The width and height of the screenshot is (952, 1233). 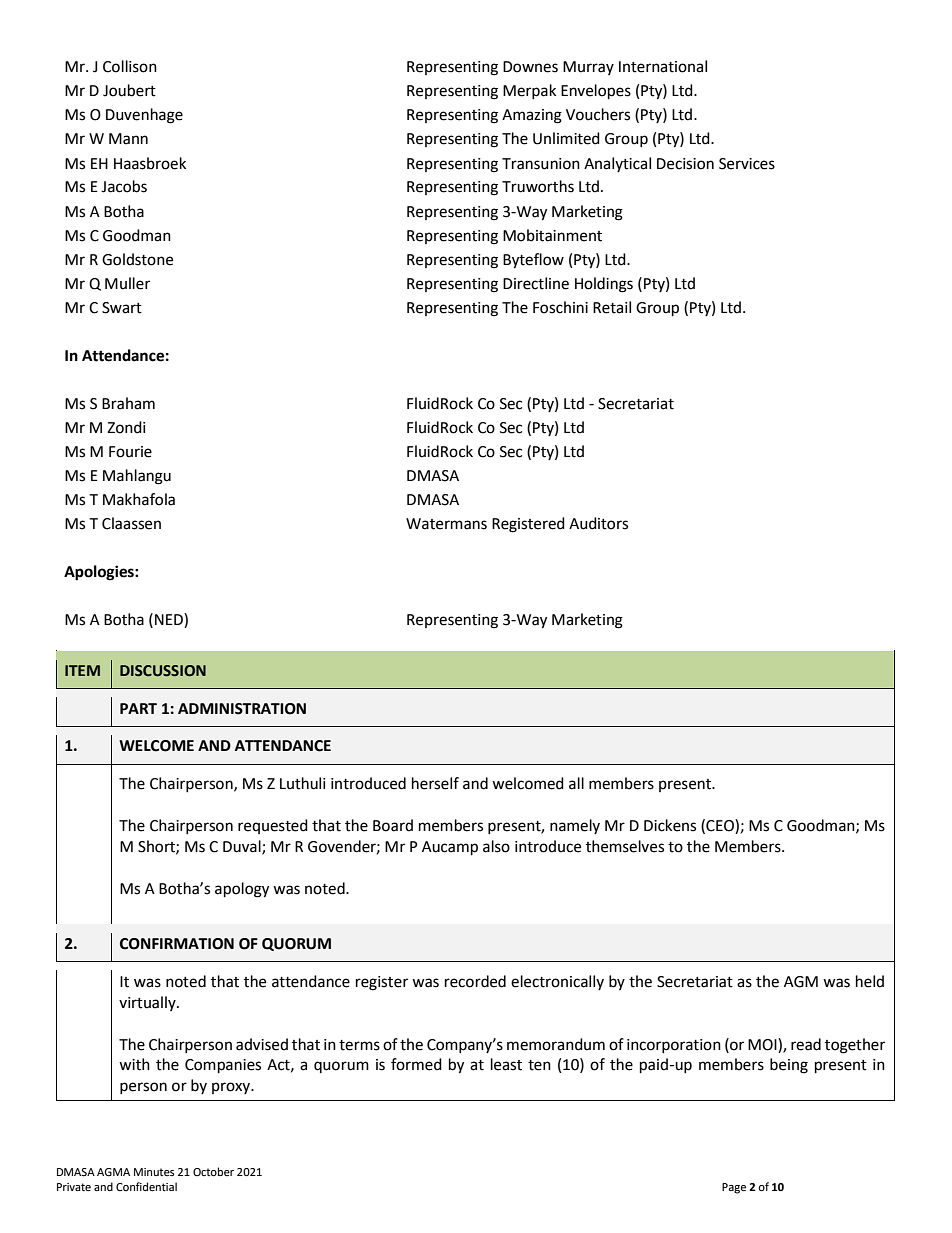 I want to click on Amazing, so click(x=532, y=116).
